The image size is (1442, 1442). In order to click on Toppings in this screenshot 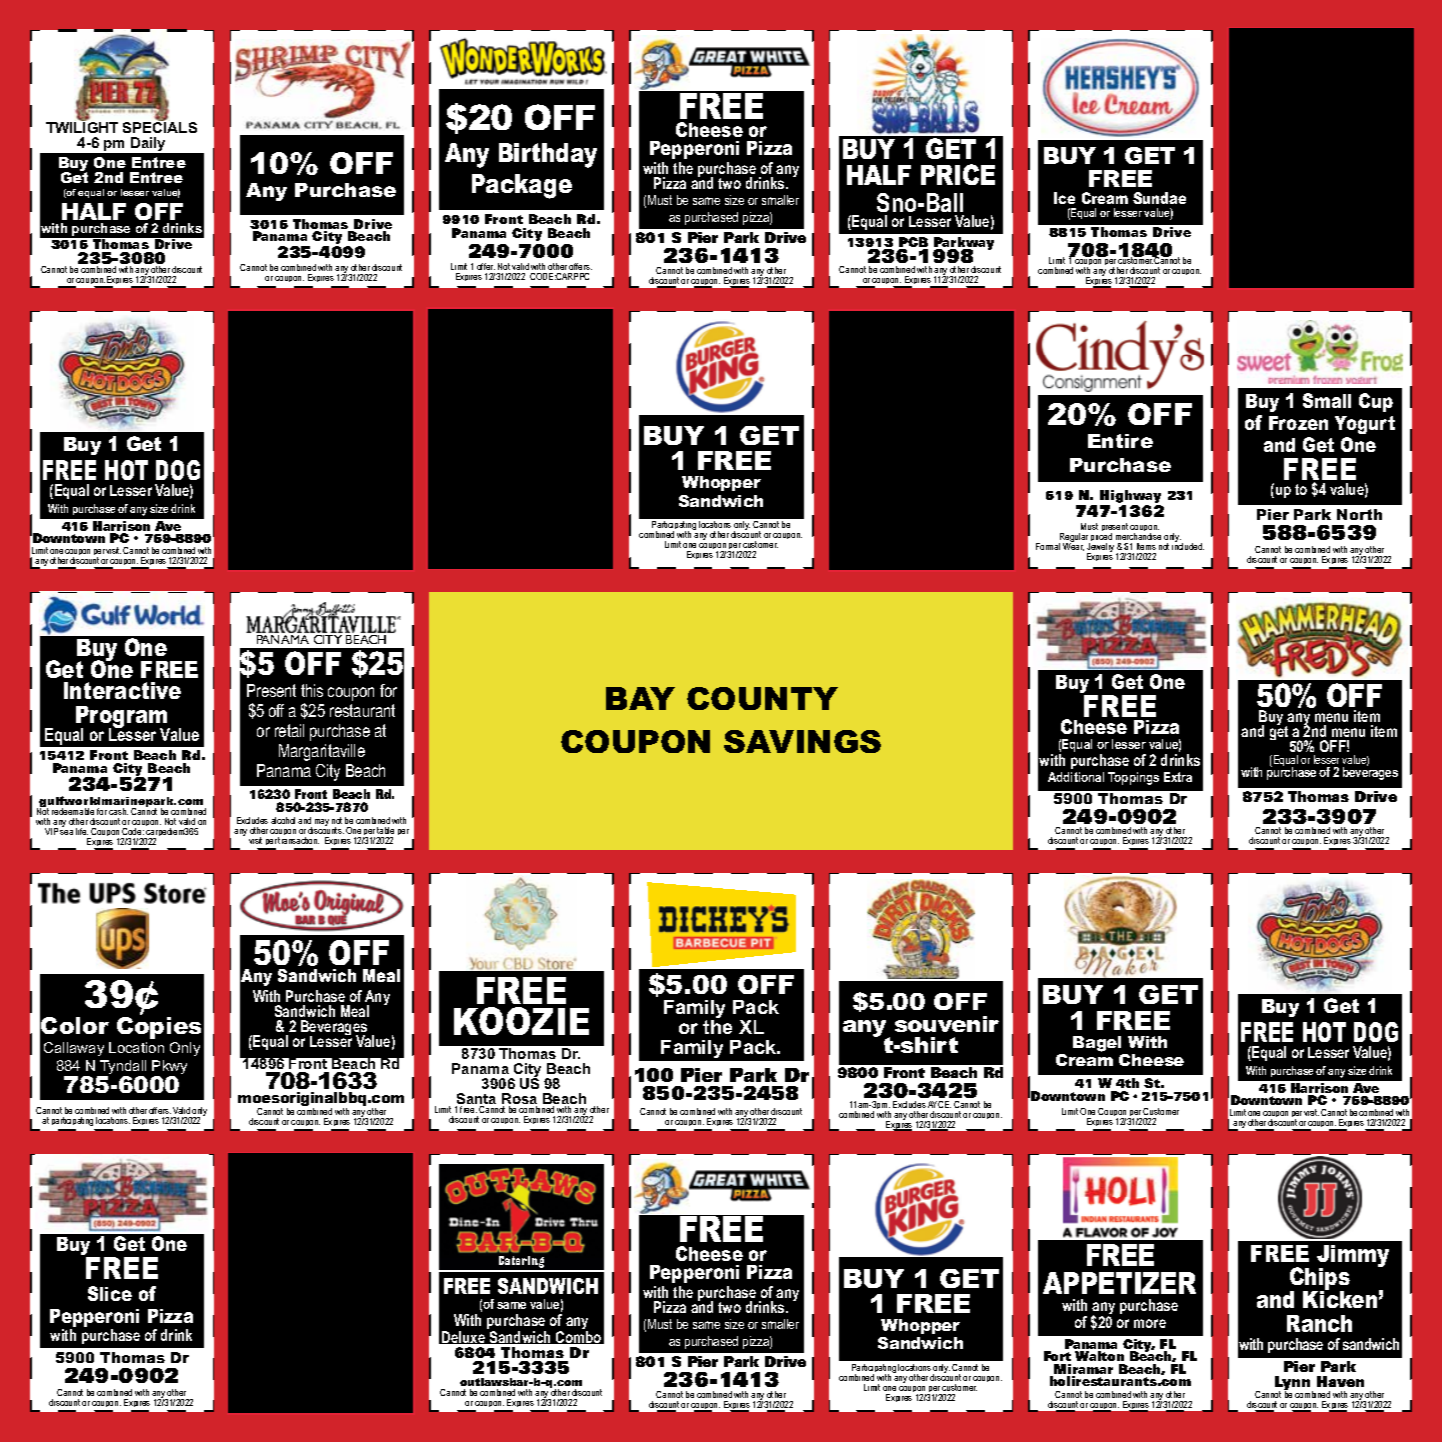, I will do `click(1133, 778)`.
